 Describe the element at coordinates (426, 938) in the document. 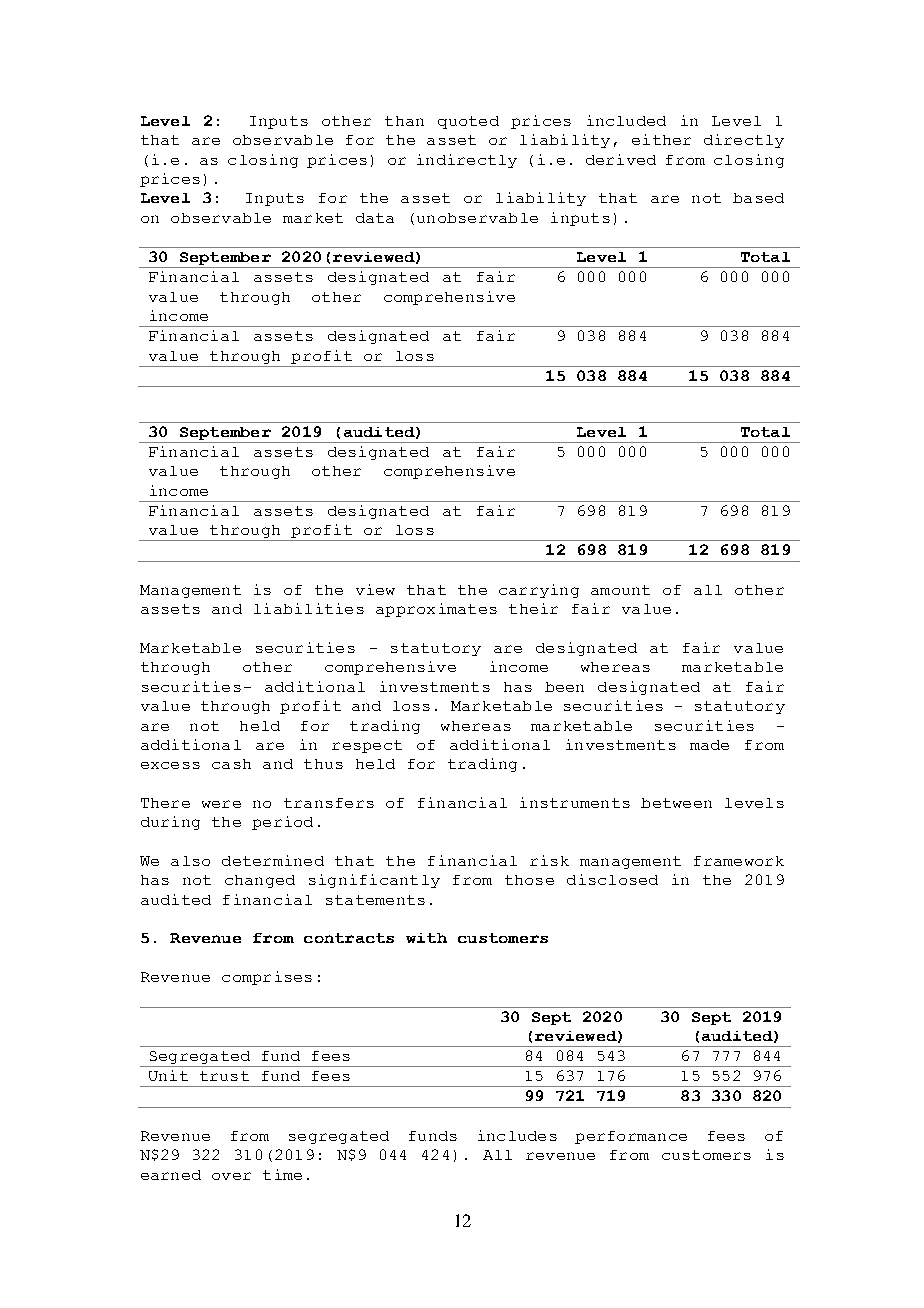

I see `with` at that location.
